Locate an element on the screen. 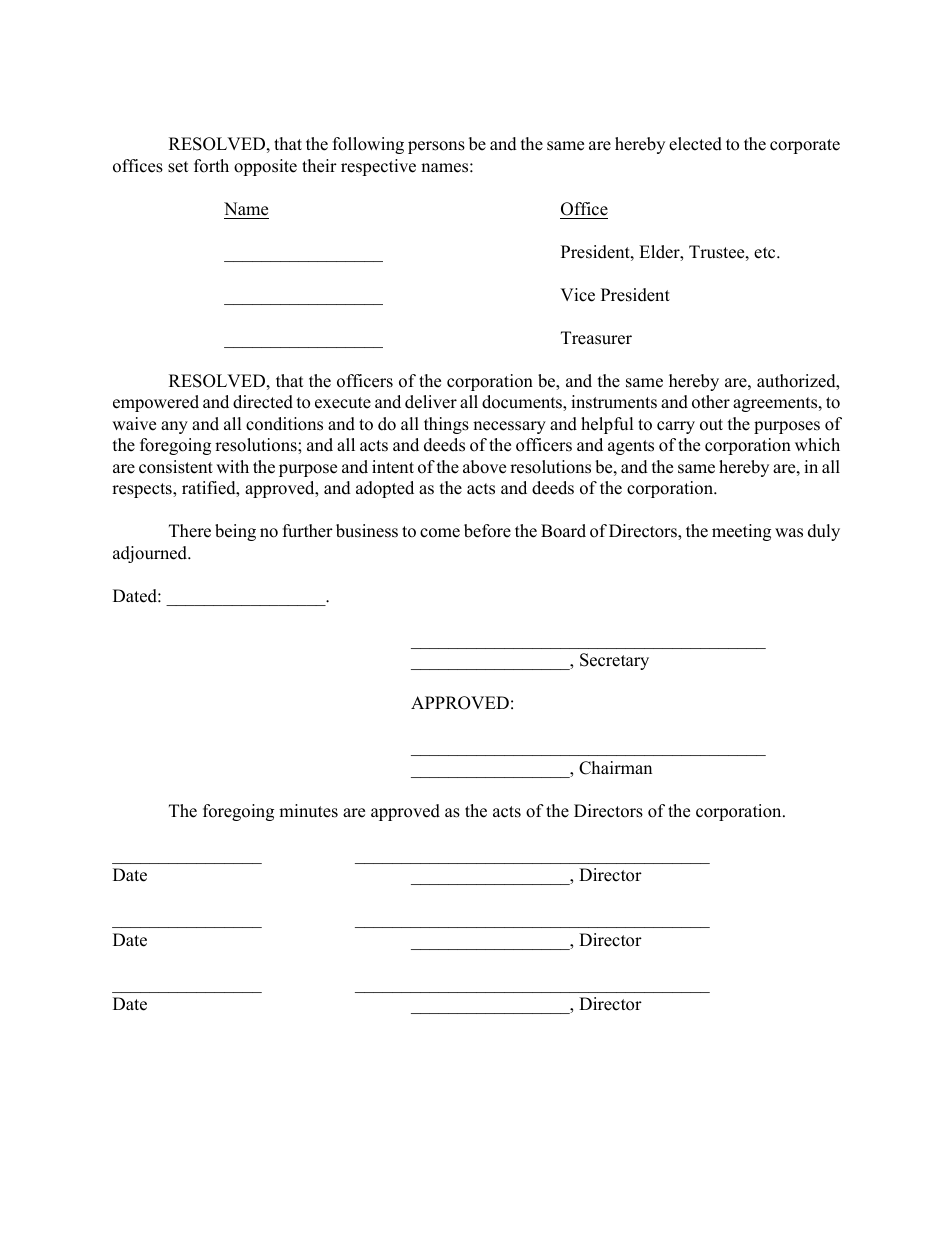  elected is located at coordinates (695, 144).
